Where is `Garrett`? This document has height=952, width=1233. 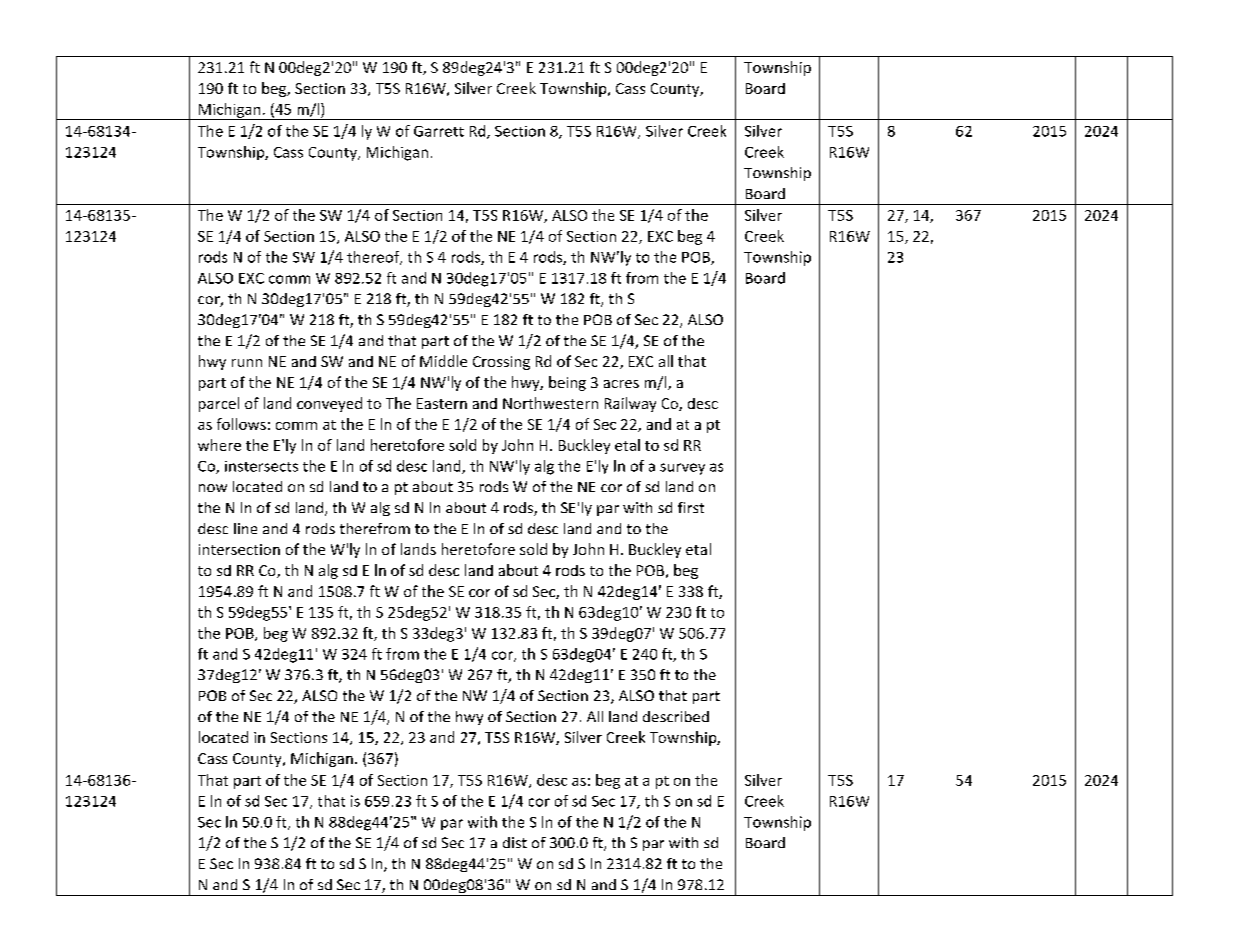
Garrett is located at coordinates (439, 131).
